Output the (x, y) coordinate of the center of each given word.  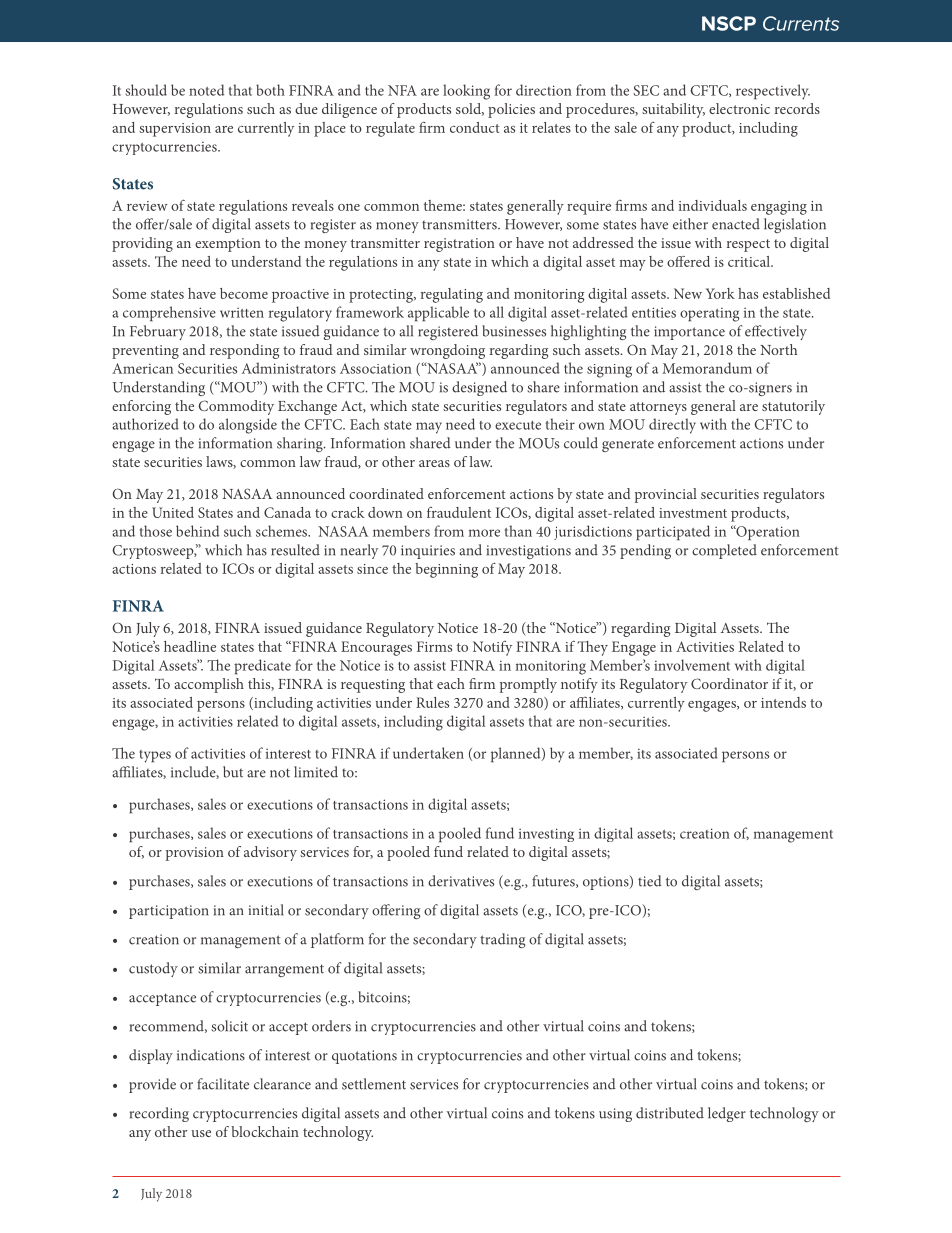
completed (724, 551)
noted (206, 90)
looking (466, 92)
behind (197, 531)
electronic (739, 108)
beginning (446, 570)
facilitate (223, 1084)
